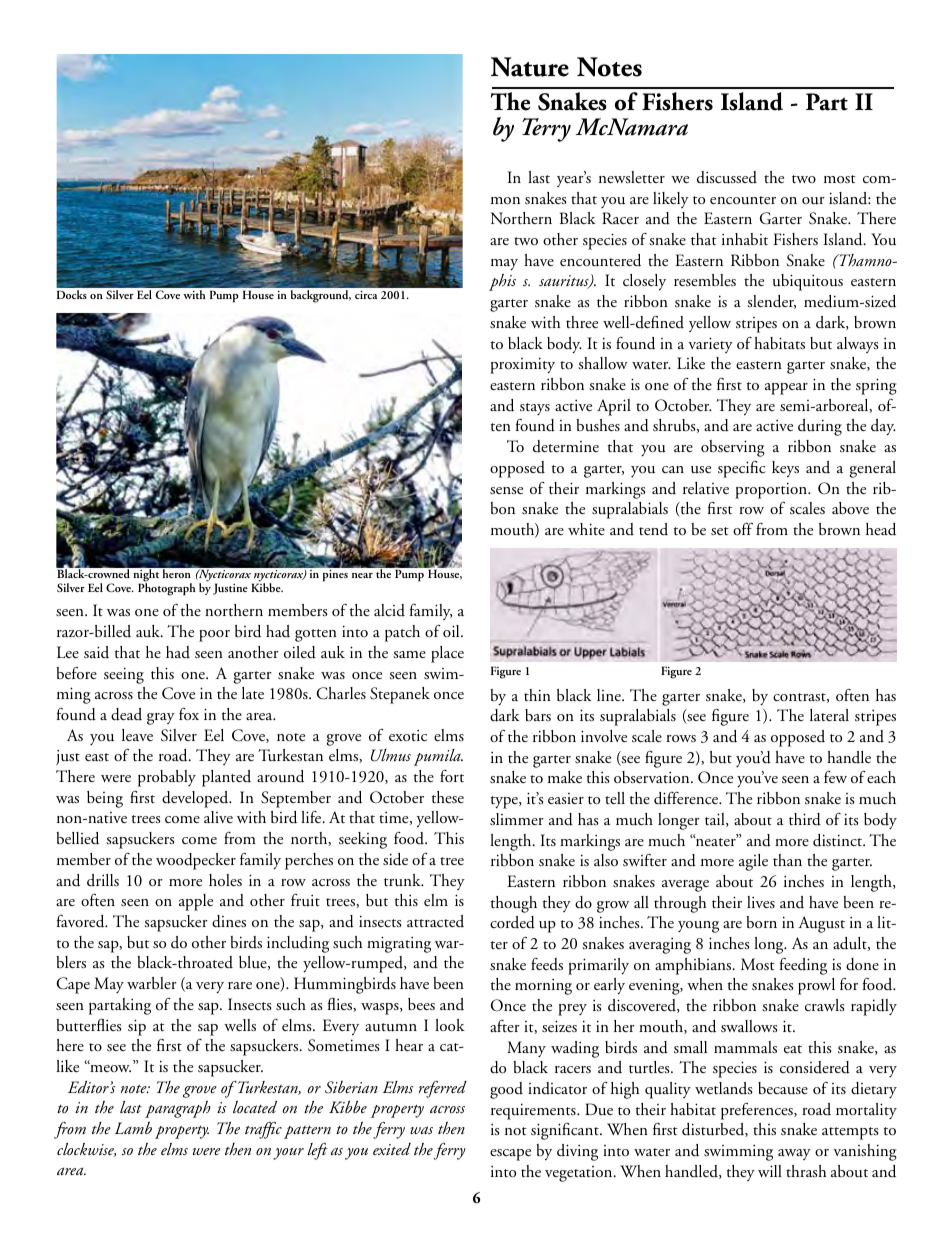 The image size is (952, 1233). What do you see at coordinates (727, 177) in the screenshot?
I see `discussed` at bounding box center [727, 177].
